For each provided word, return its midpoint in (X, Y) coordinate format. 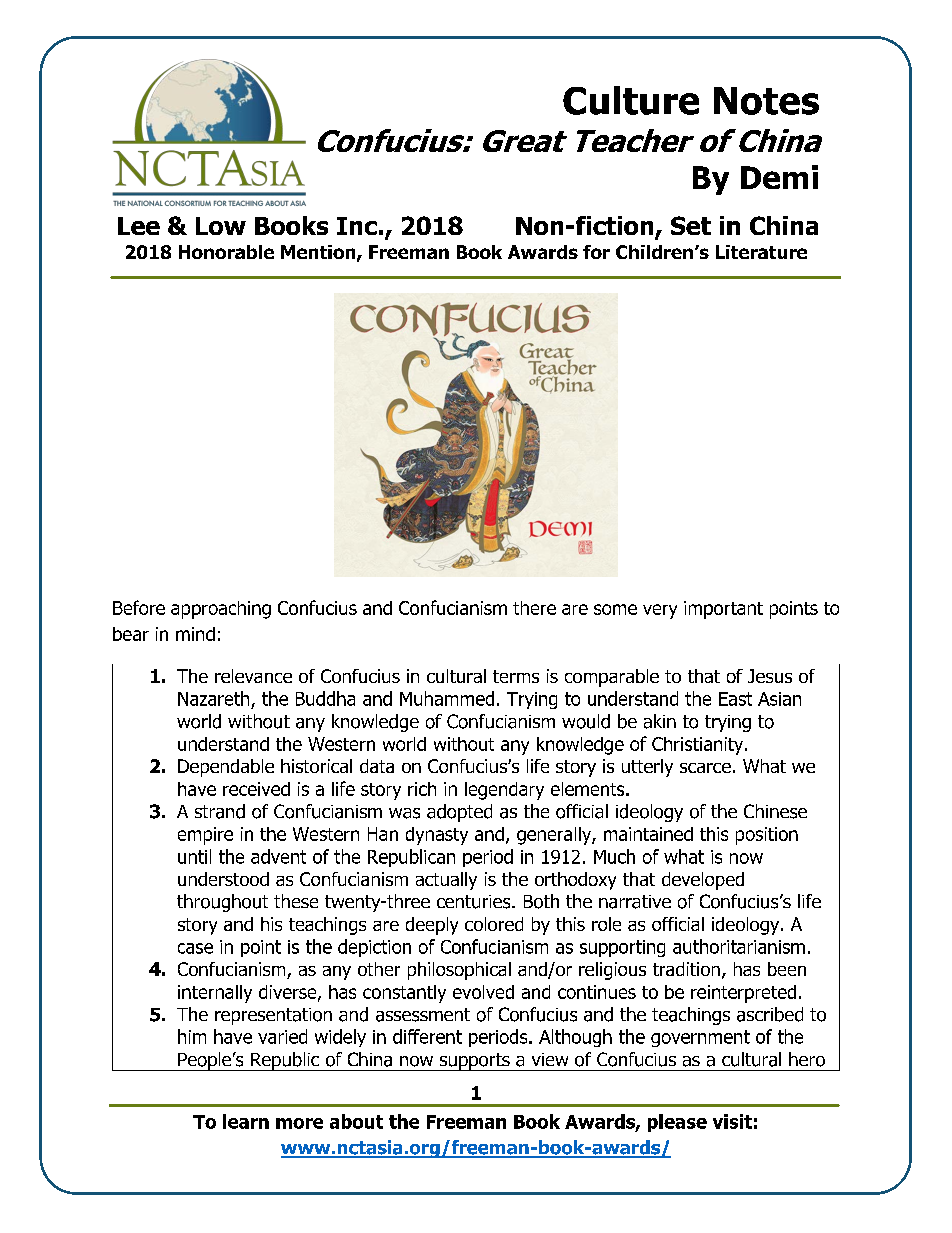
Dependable (226, 768)
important (723, 610)
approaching (221, 610)
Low (221, 226)
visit (732, 1121)
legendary (504, 791)
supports (474, 1062)
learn (246, 1121)
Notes (766, 101)
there (534, 608)
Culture (631, 100)
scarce (705, 768)
